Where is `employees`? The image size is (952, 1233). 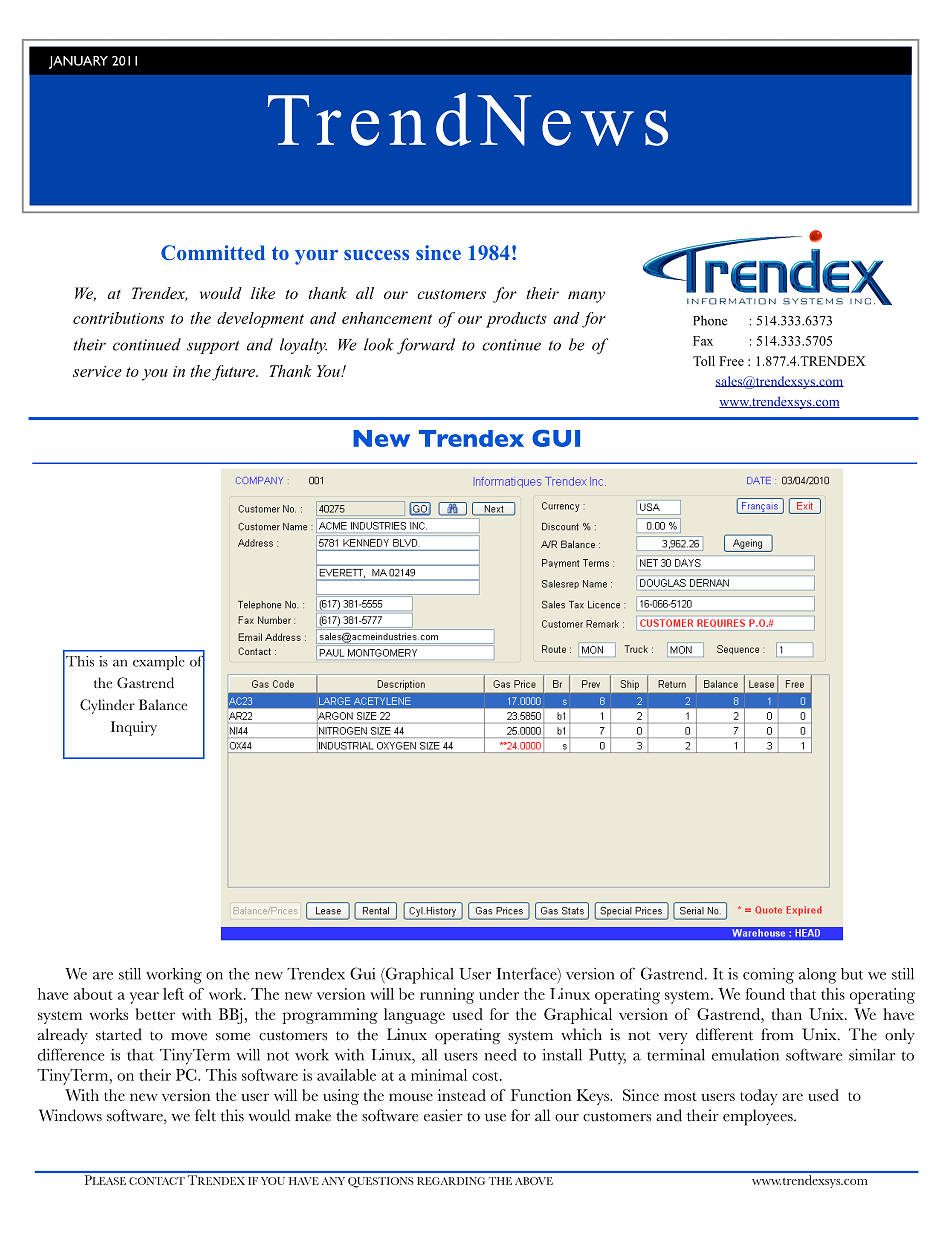
employees is located at coordinates (759, 1117).
